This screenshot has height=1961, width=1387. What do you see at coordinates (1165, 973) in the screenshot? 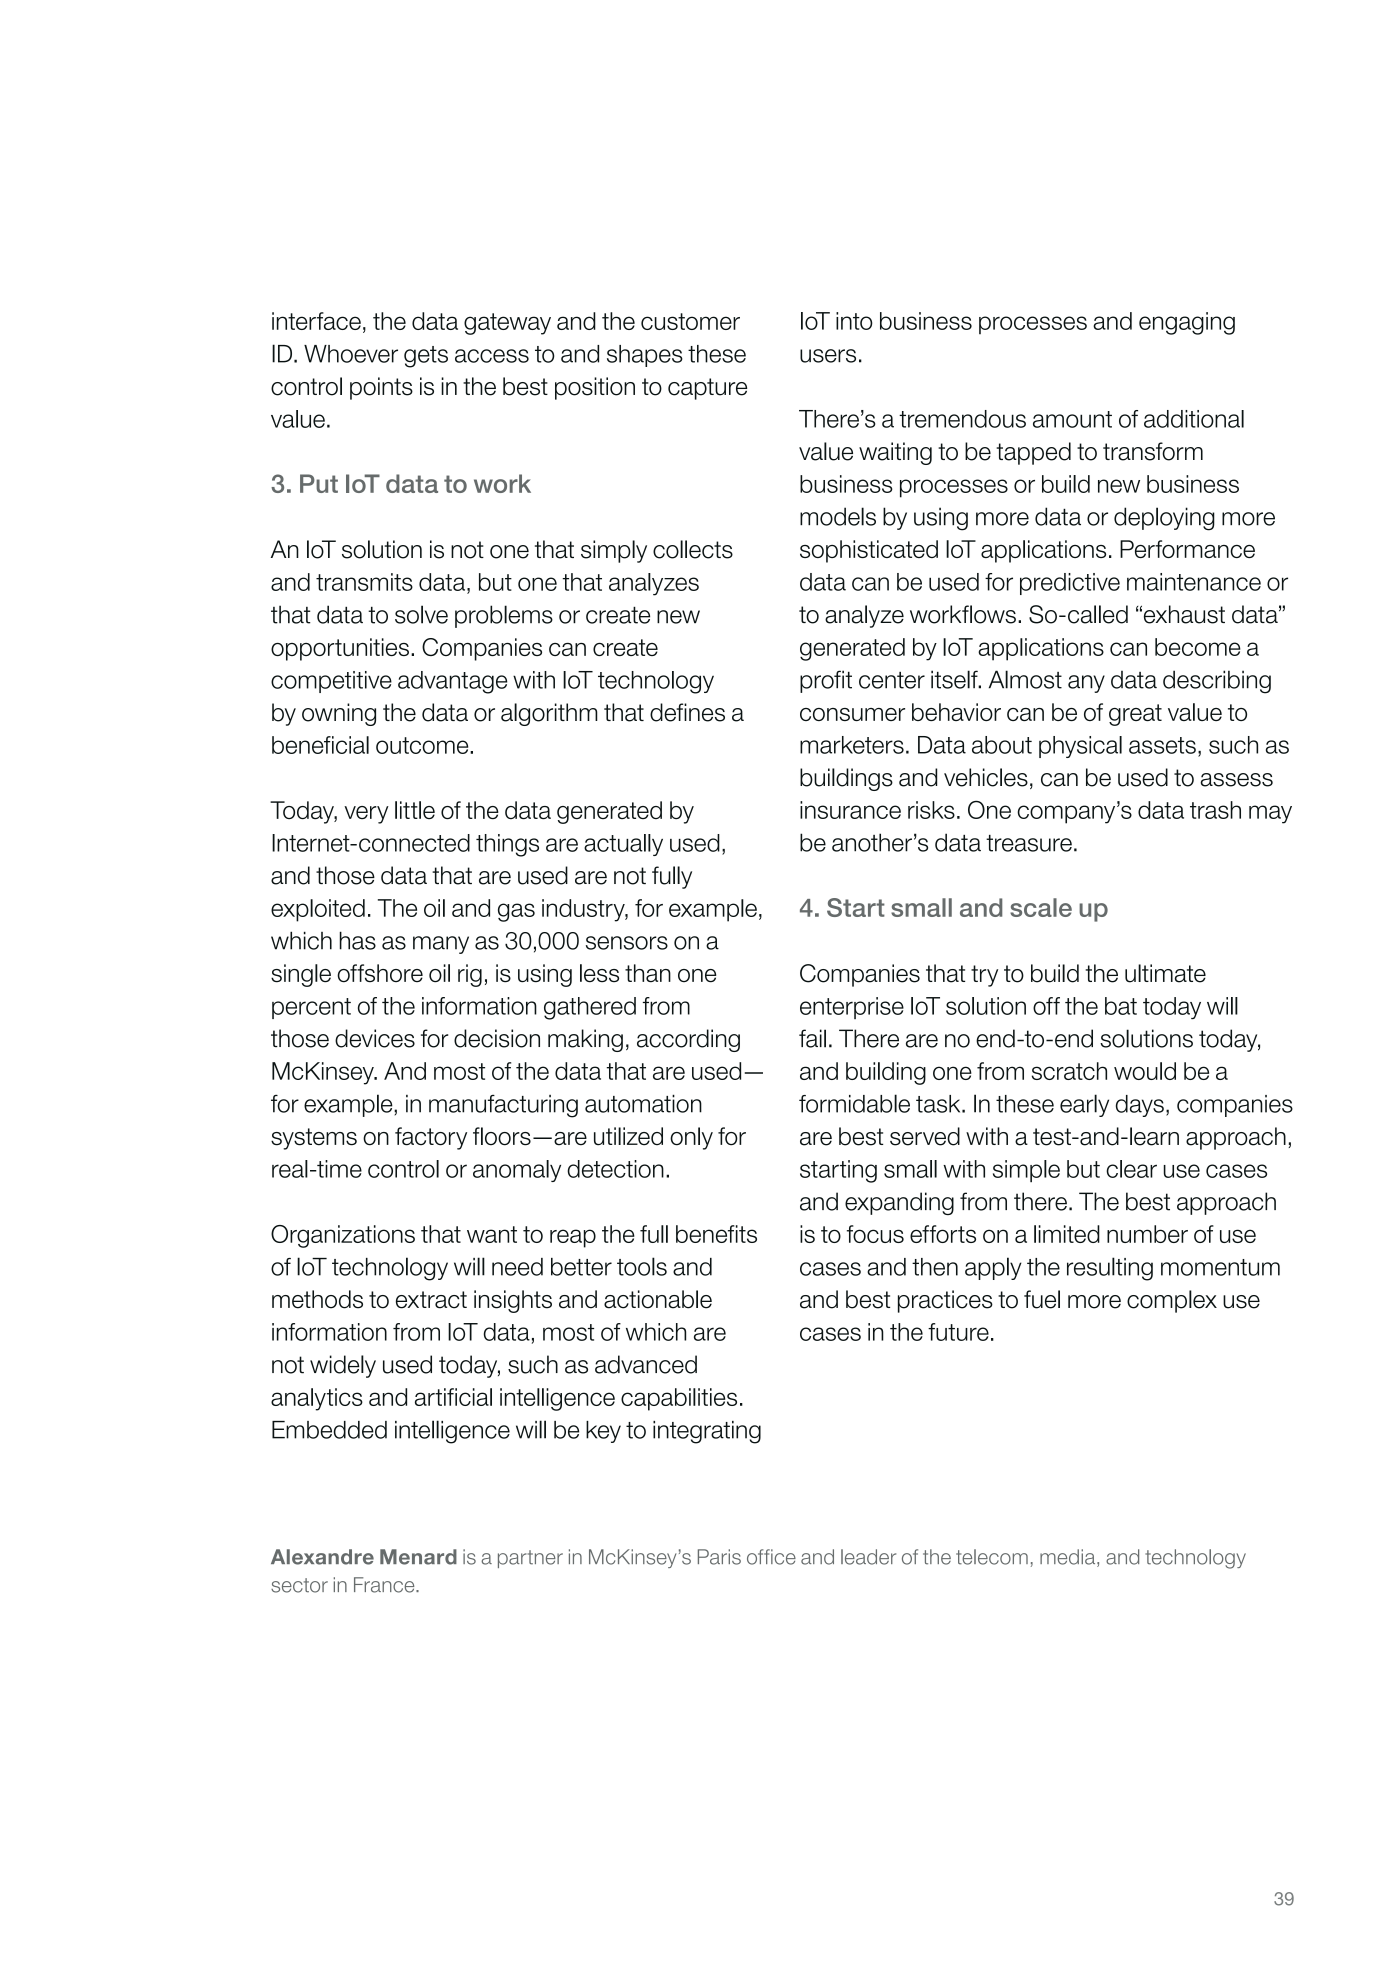
I see `ultimate` at bounding box center [1165, 973].
